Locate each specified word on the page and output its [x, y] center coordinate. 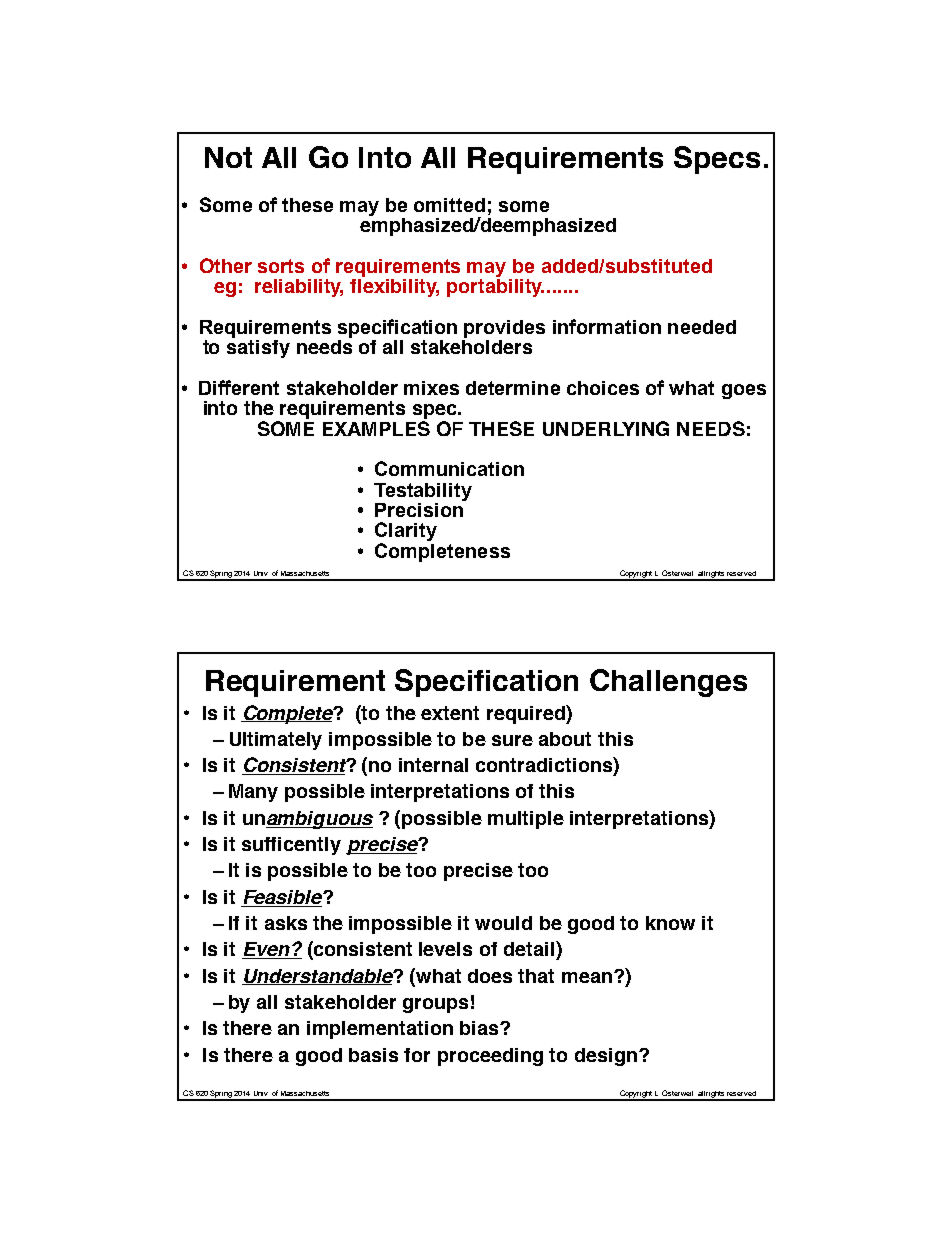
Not [228, 157]
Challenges [668, 683]
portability [495, 286]
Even [267, 950]
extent [450, 713]
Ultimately [276, 741]
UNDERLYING [606, 428]
